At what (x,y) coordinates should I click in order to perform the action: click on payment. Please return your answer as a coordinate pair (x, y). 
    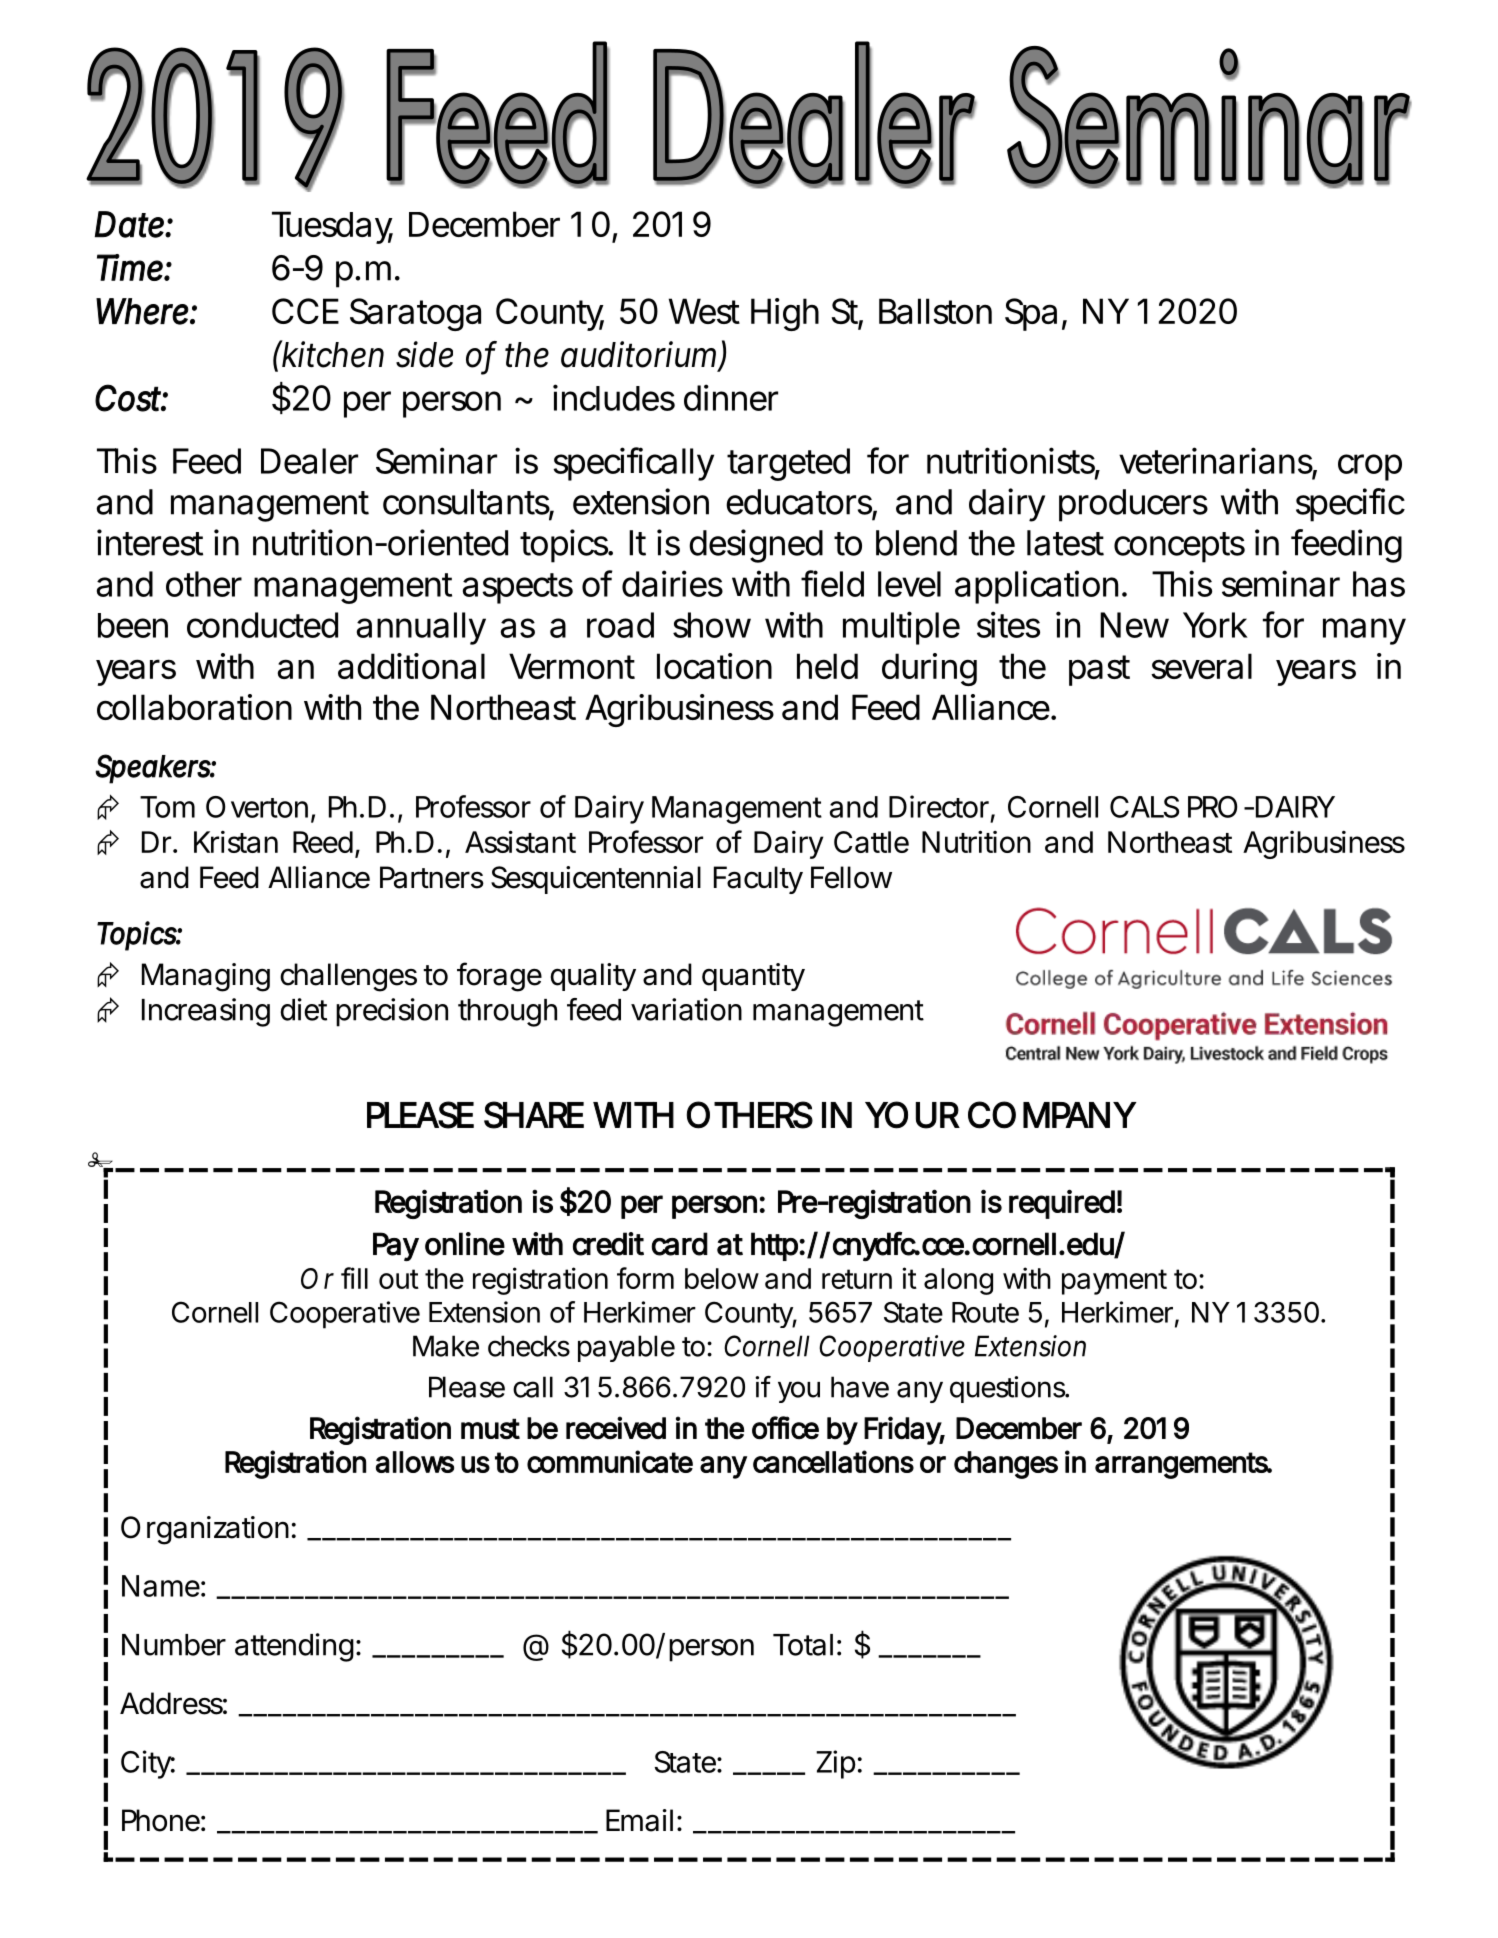
    Looking at the image, I should click on (1114, 1282).
